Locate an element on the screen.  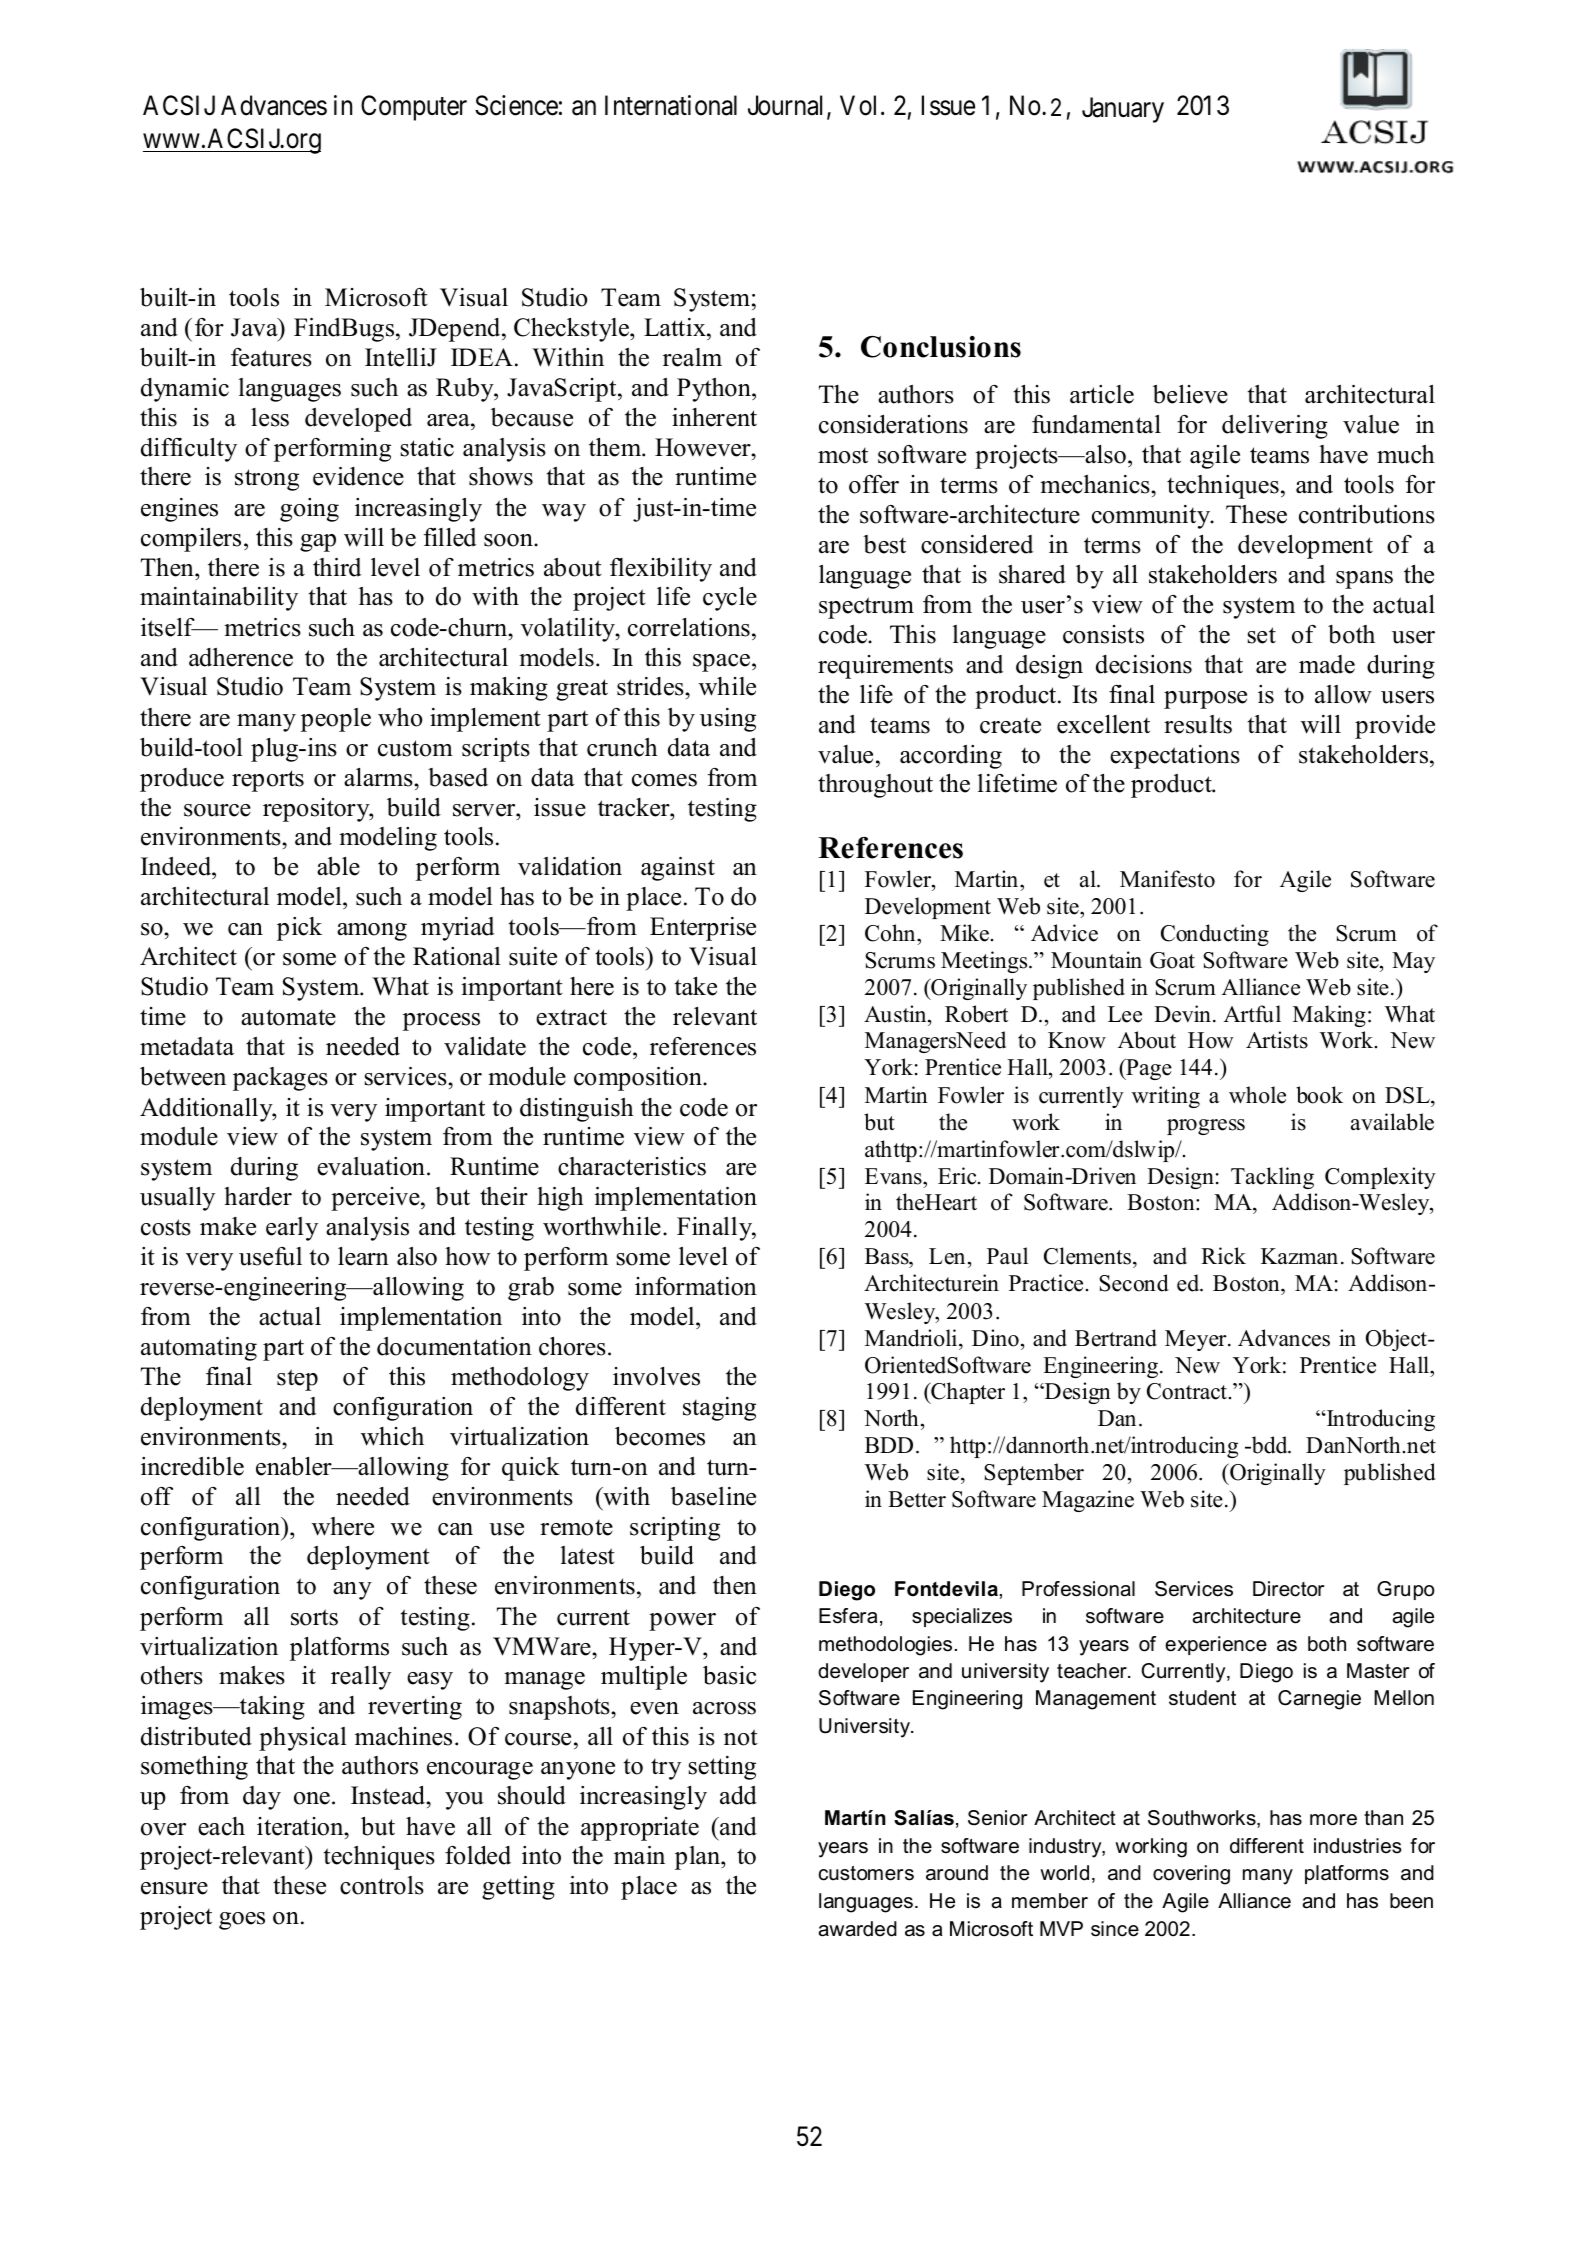
controls is located at coordinates (382, 1885).
